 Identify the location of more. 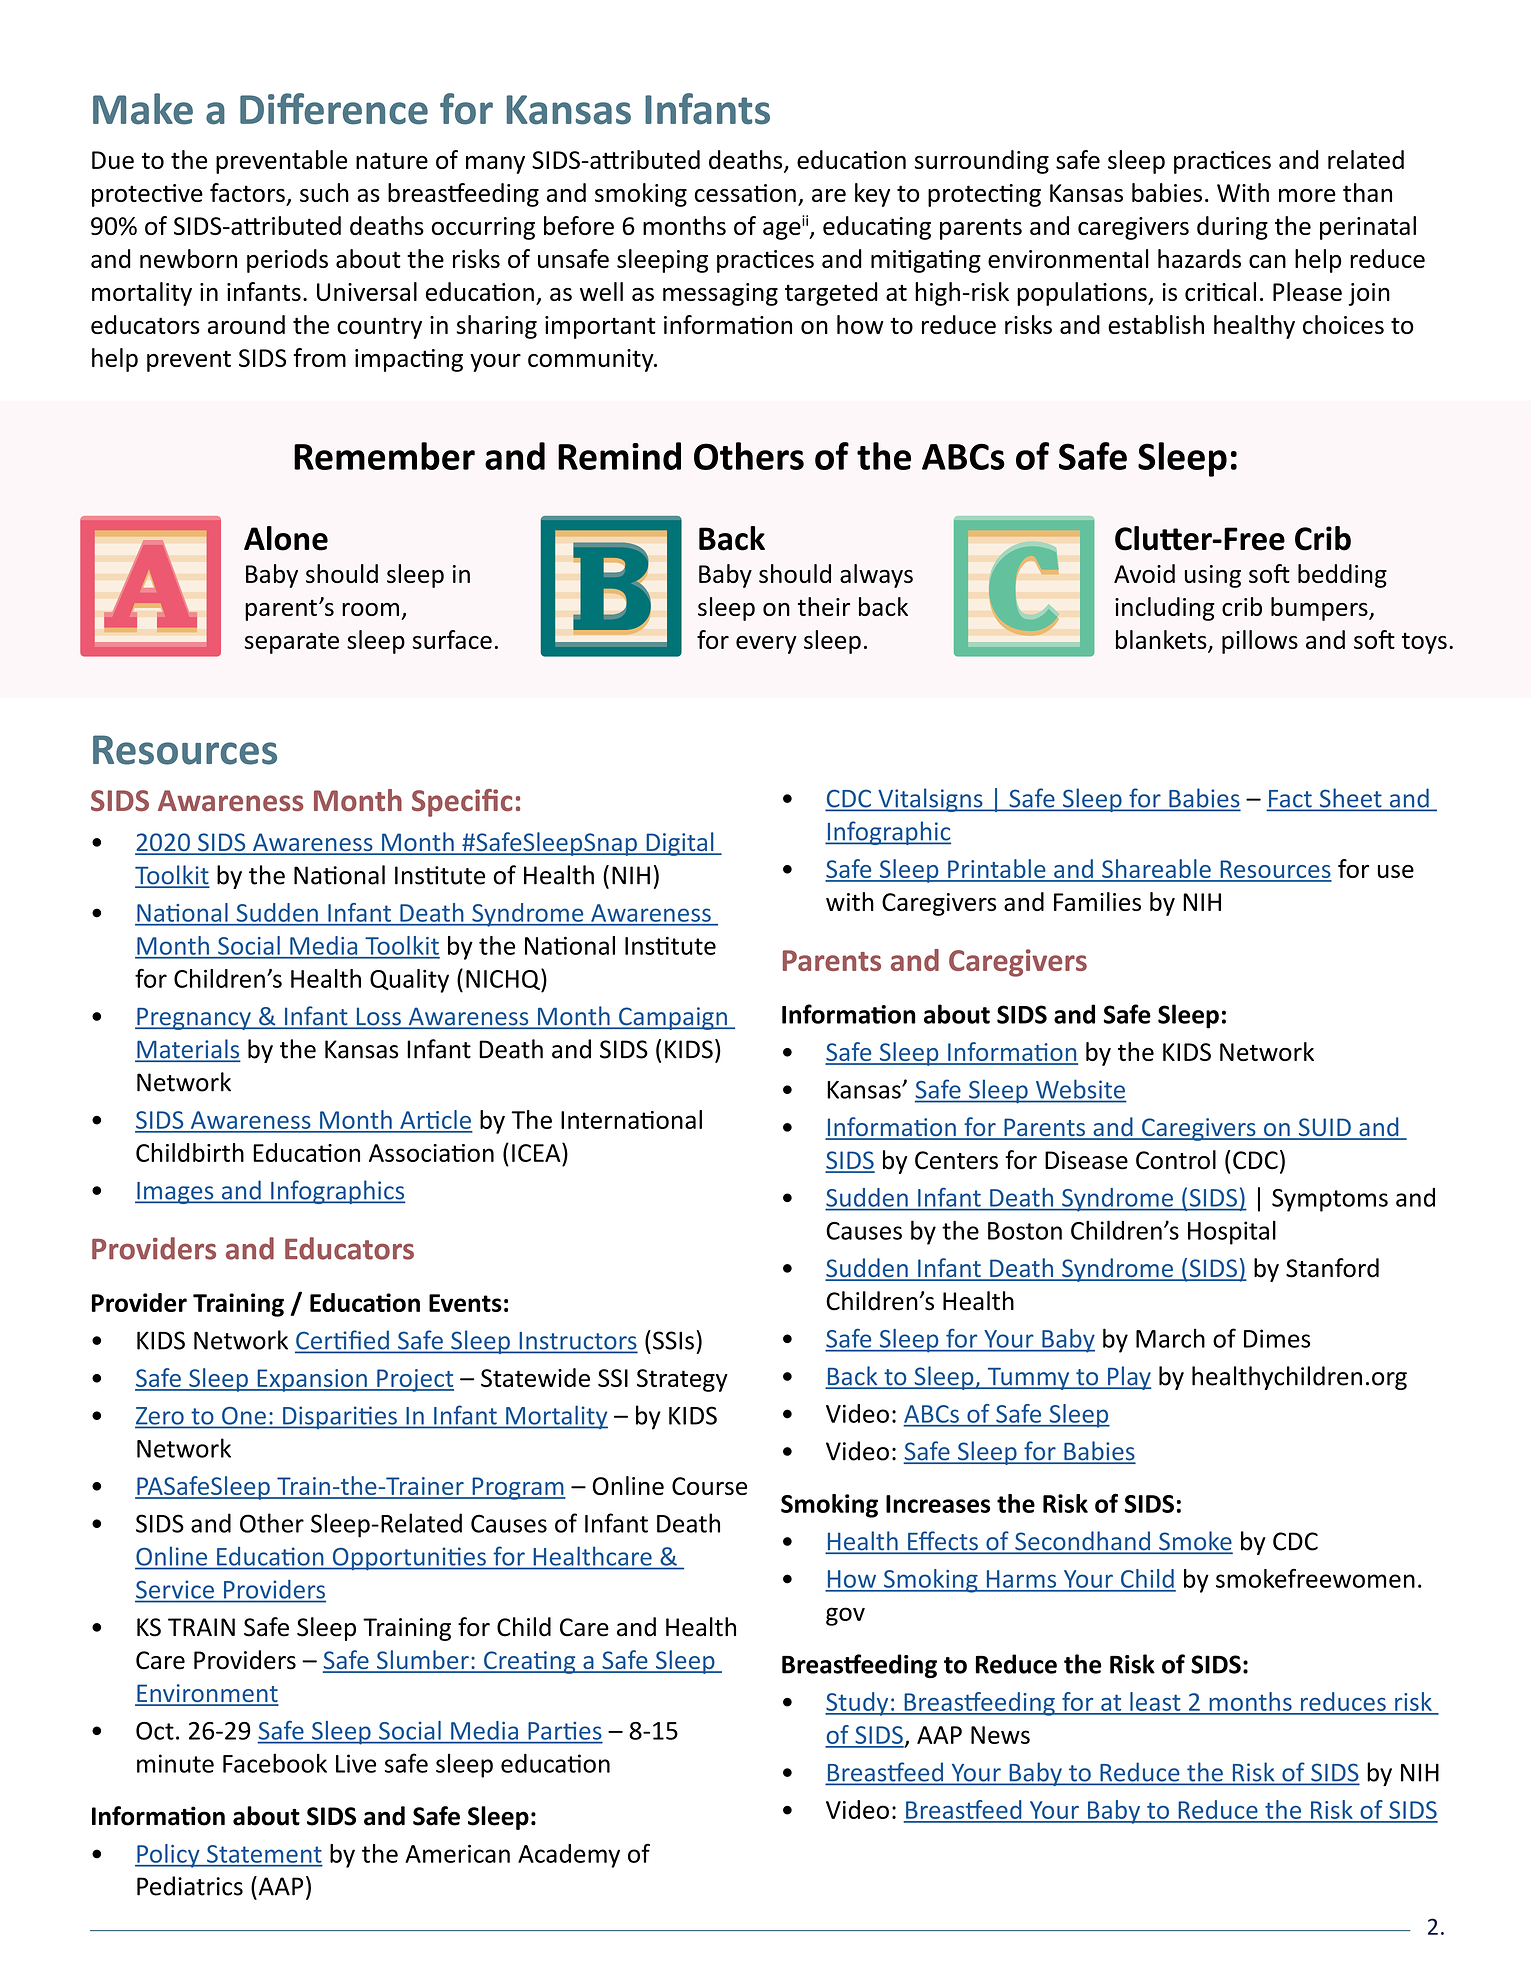
(1307, 195).
